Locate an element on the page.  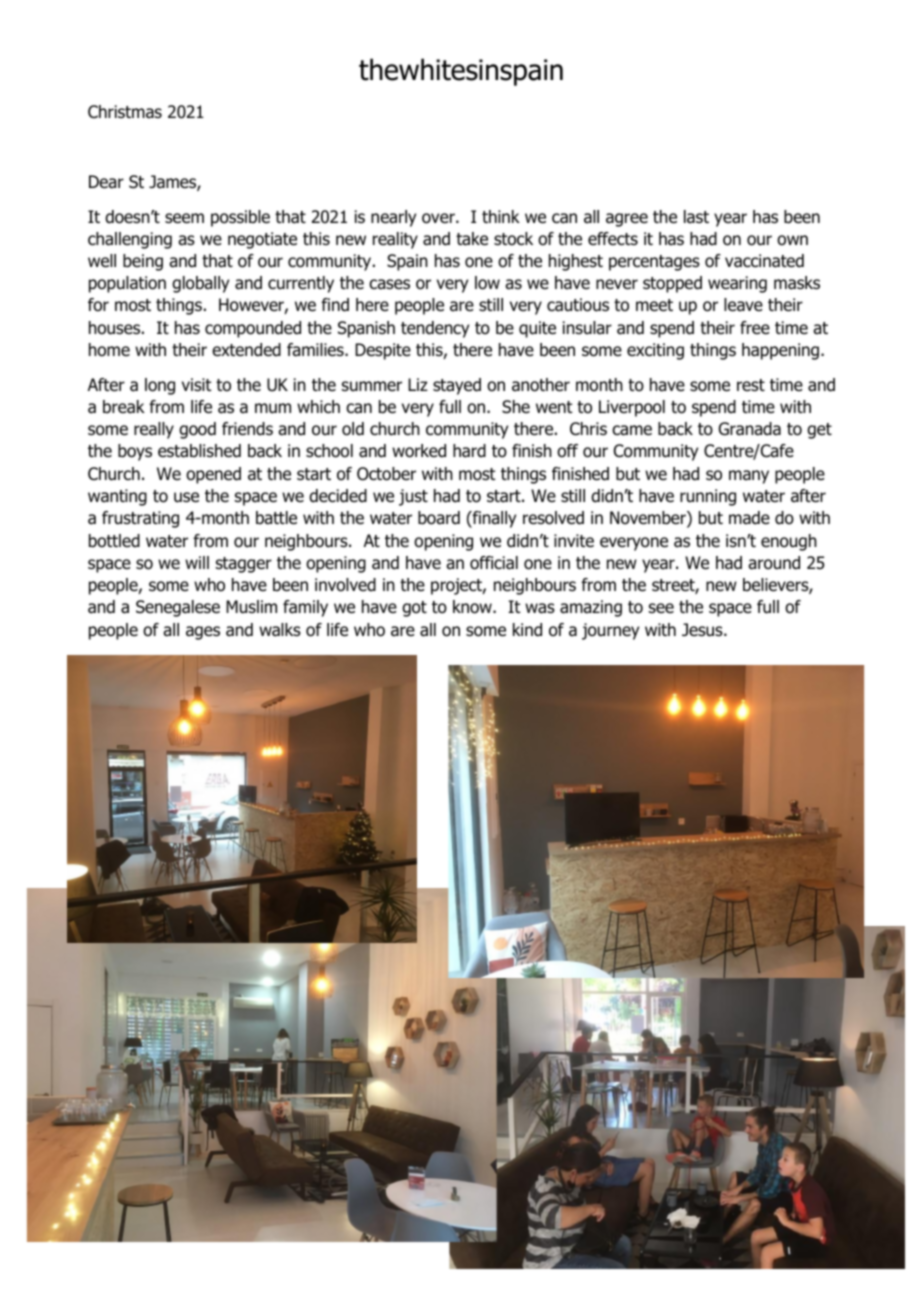
think is located at coordinates (501, 216).
